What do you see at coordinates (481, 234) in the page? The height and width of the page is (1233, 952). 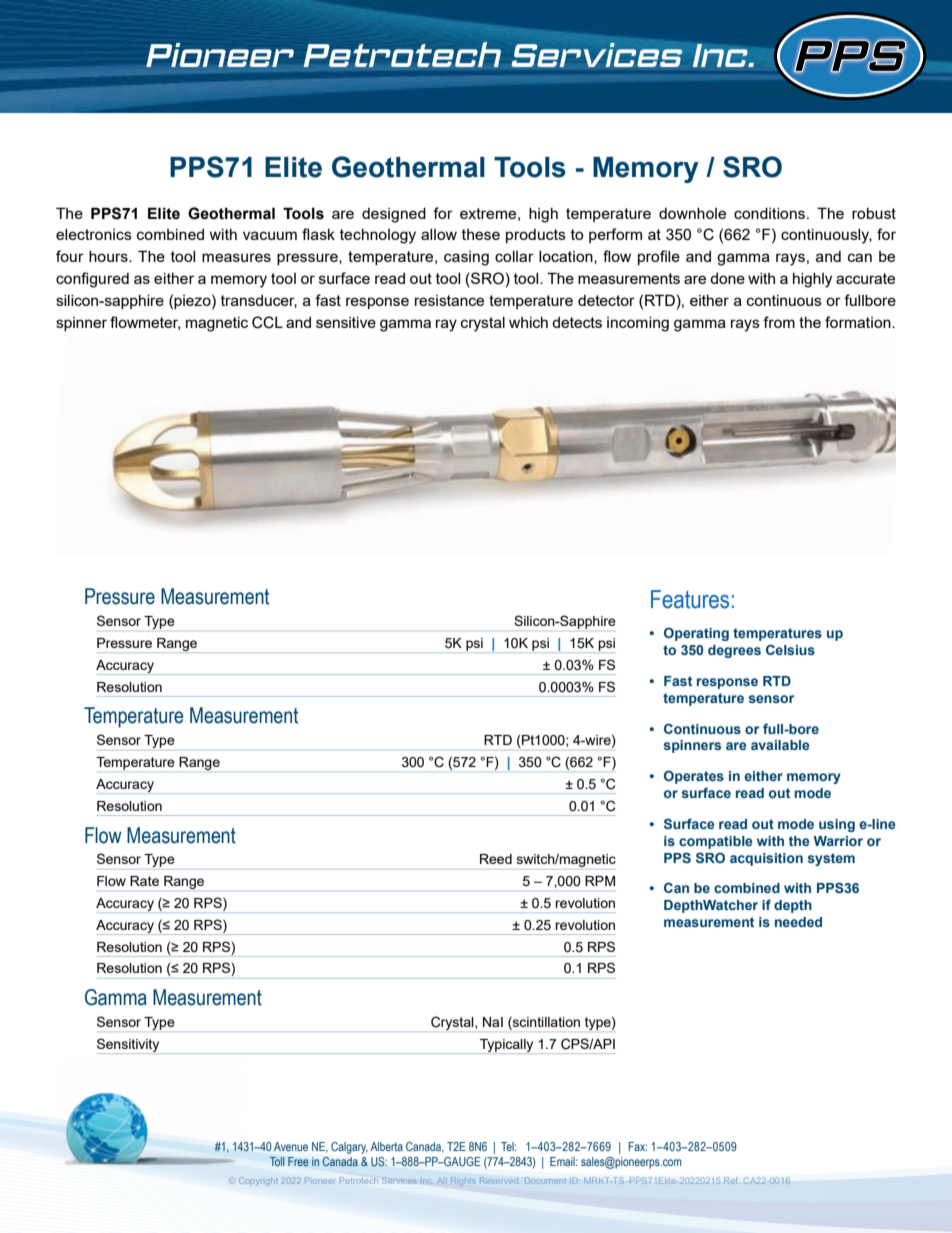 I see `these` at bounding box center [481, 234].
